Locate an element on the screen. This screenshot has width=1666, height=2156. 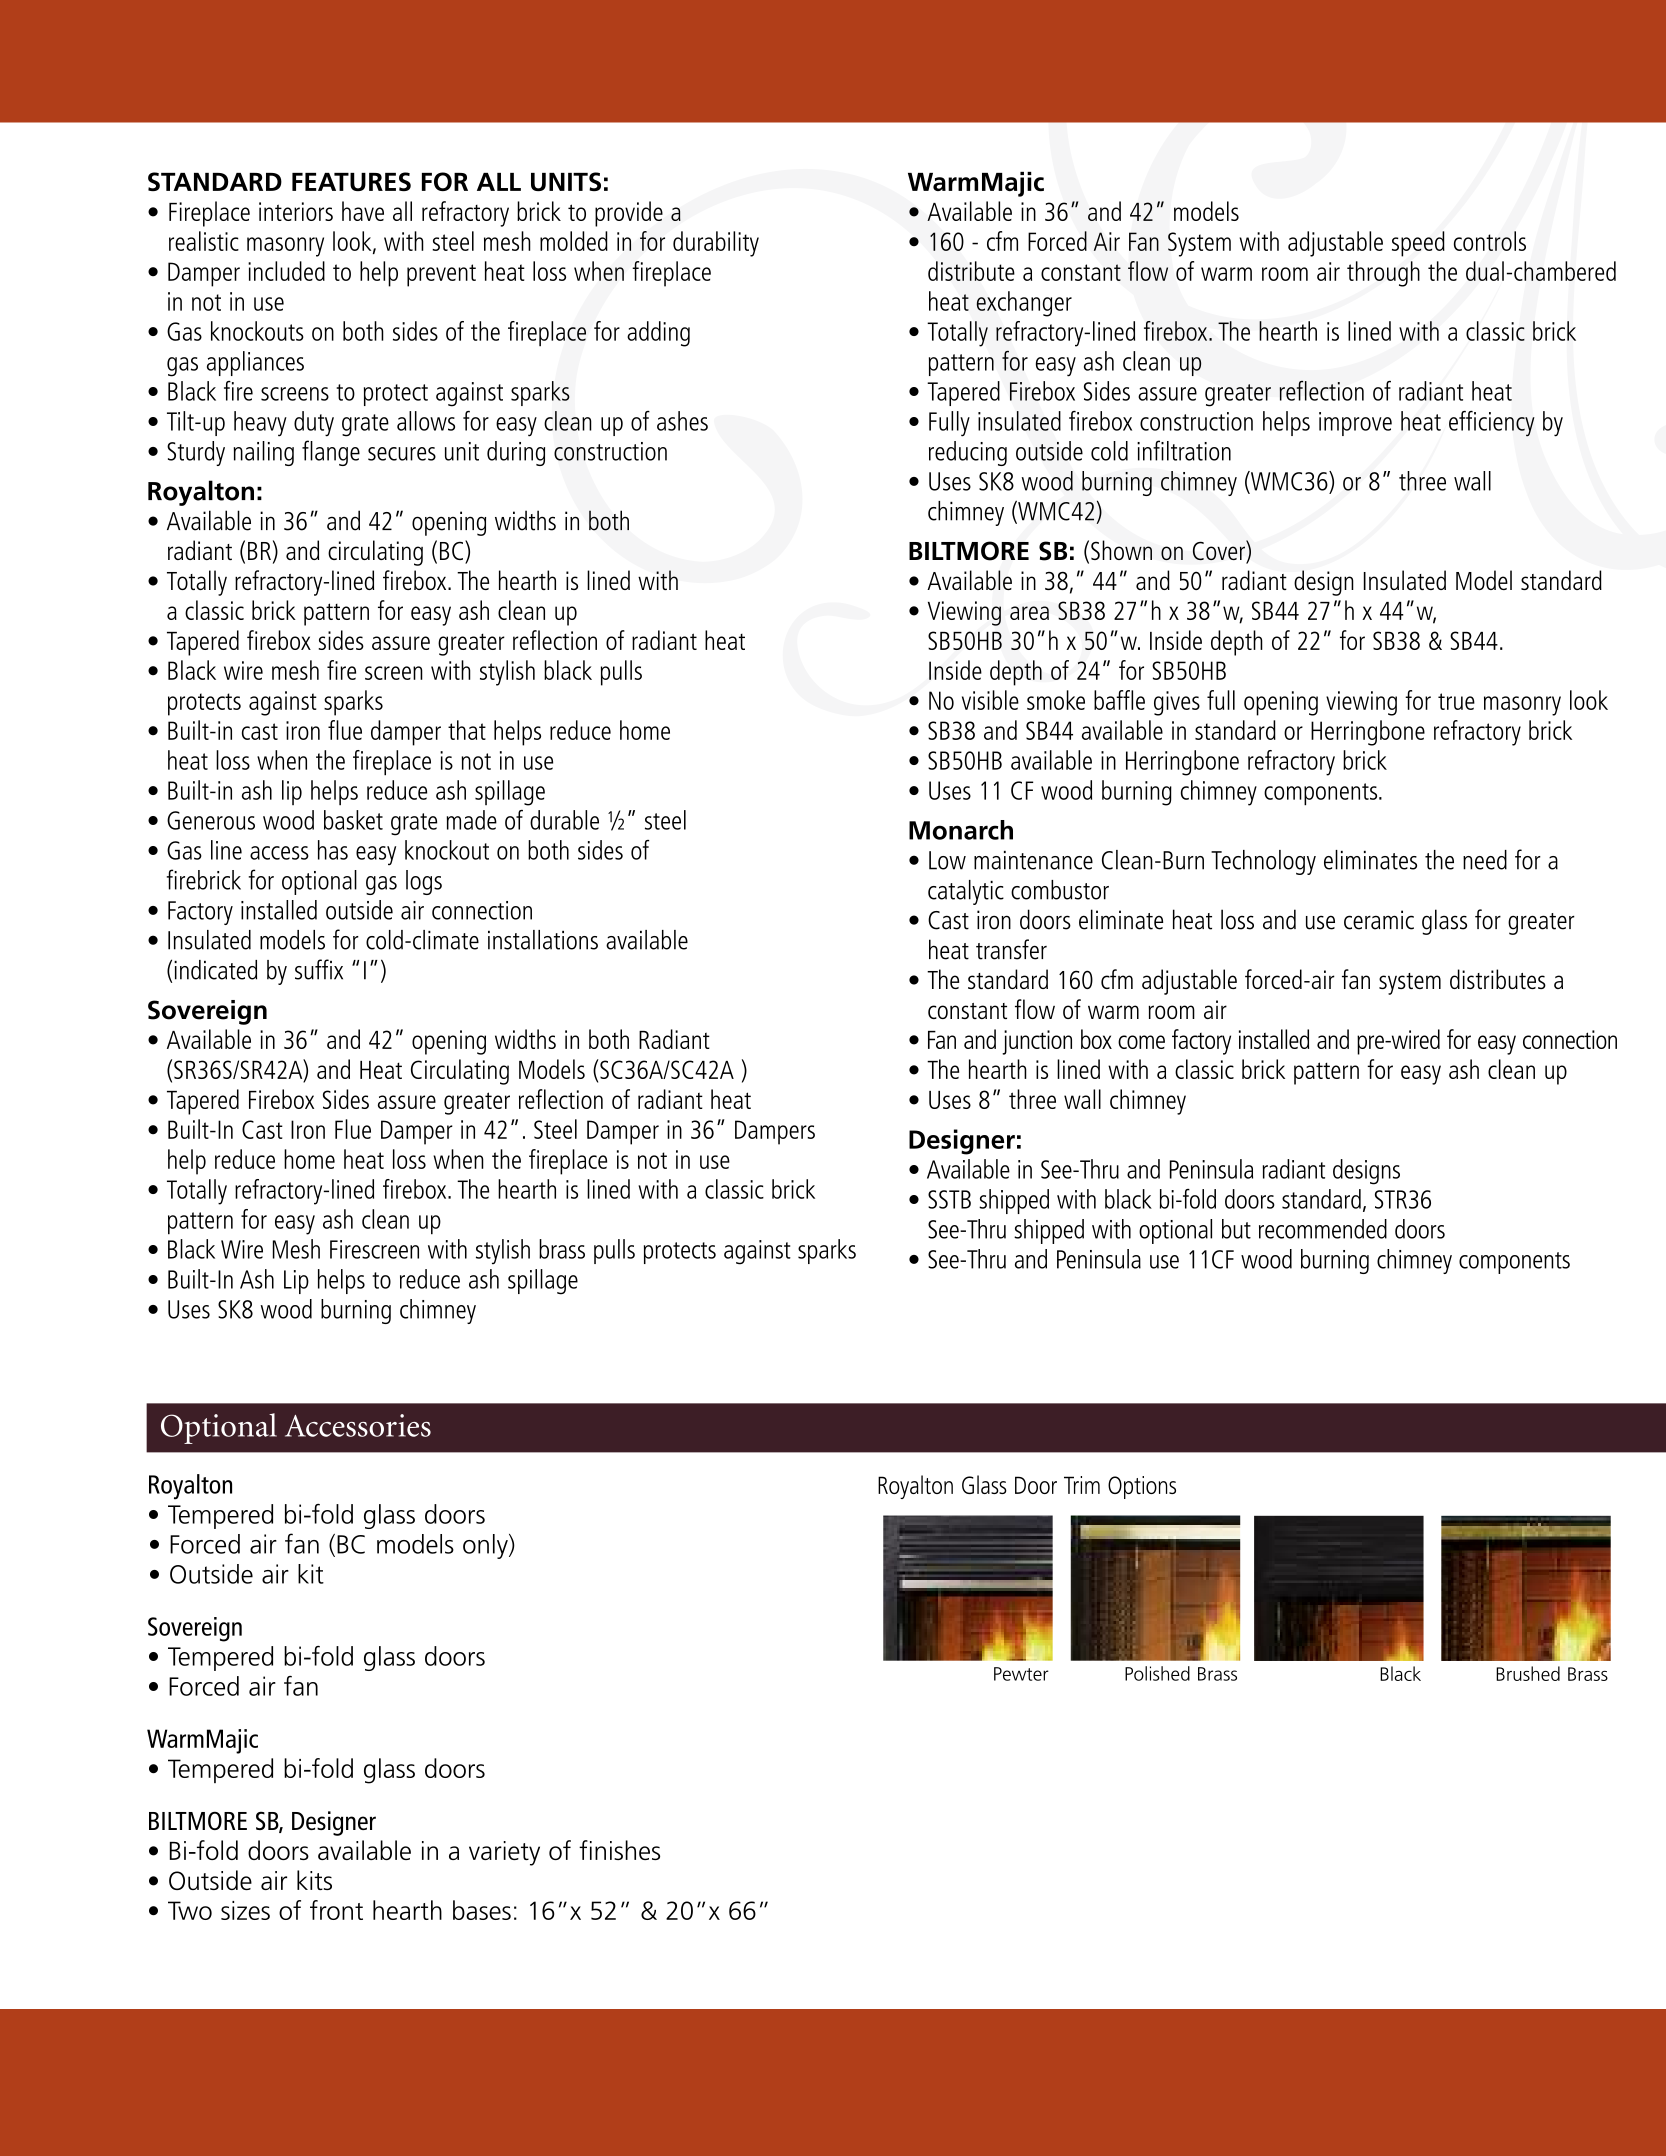
junction is located at coordinates (1037, 1042).
